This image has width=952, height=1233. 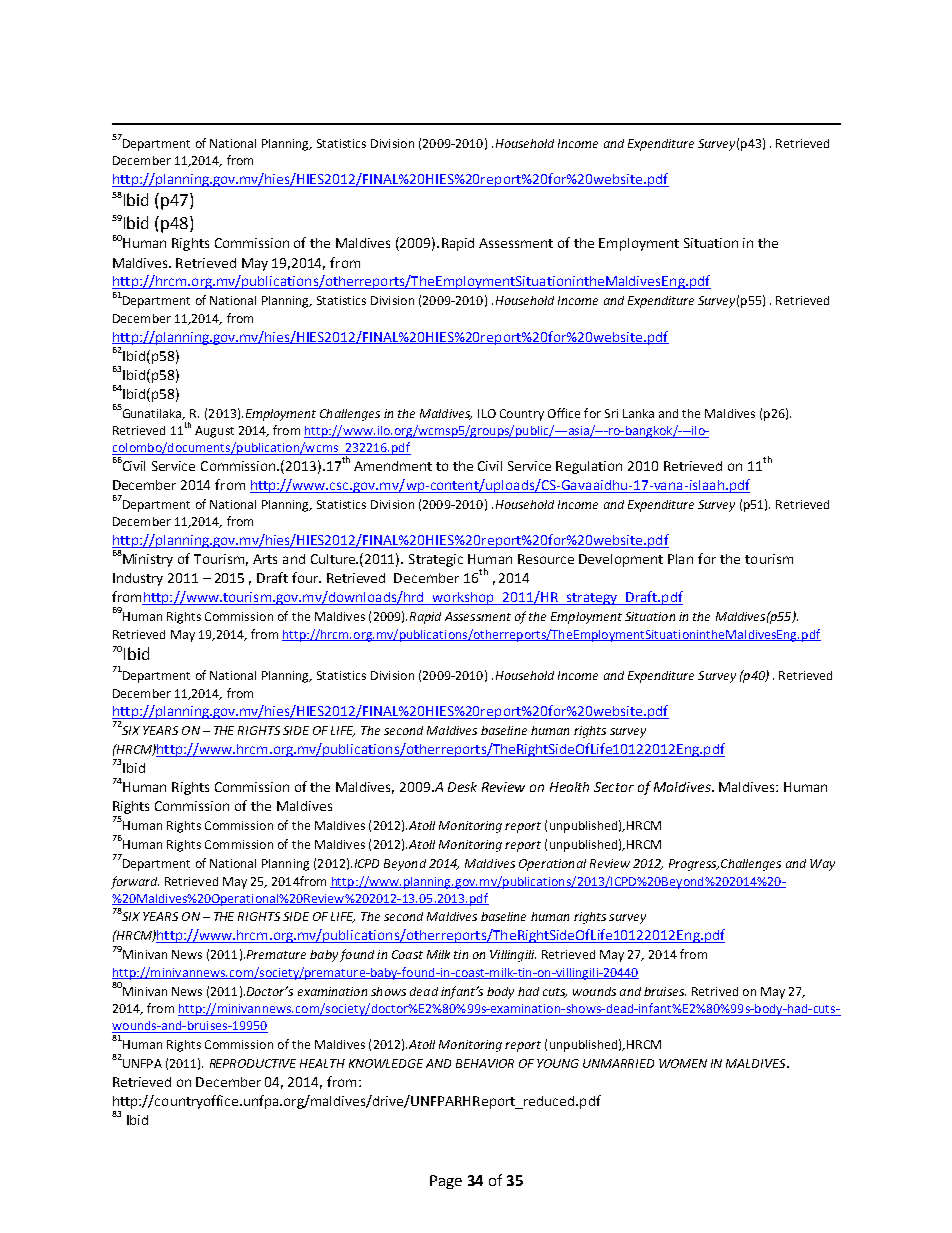 What do you see at coordinates (253, 1063) in the image?
I see `REPRODUCTIVE` at bounding box center [253, 1063].
